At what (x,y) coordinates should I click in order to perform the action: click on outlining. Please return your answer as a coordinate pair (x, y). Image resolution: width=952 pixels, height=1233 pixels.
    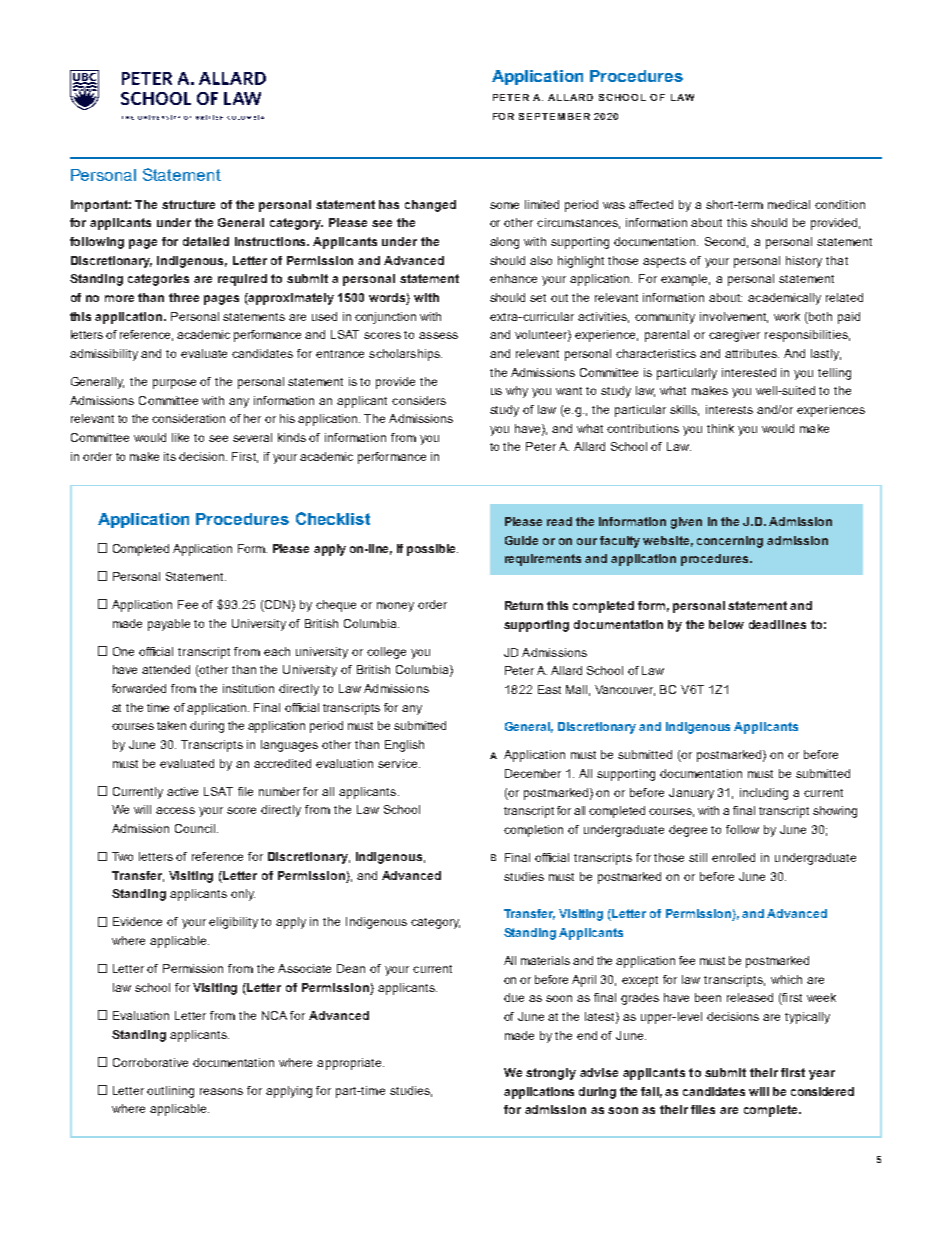
    Looking at the image, I should click on (170, 1092).
